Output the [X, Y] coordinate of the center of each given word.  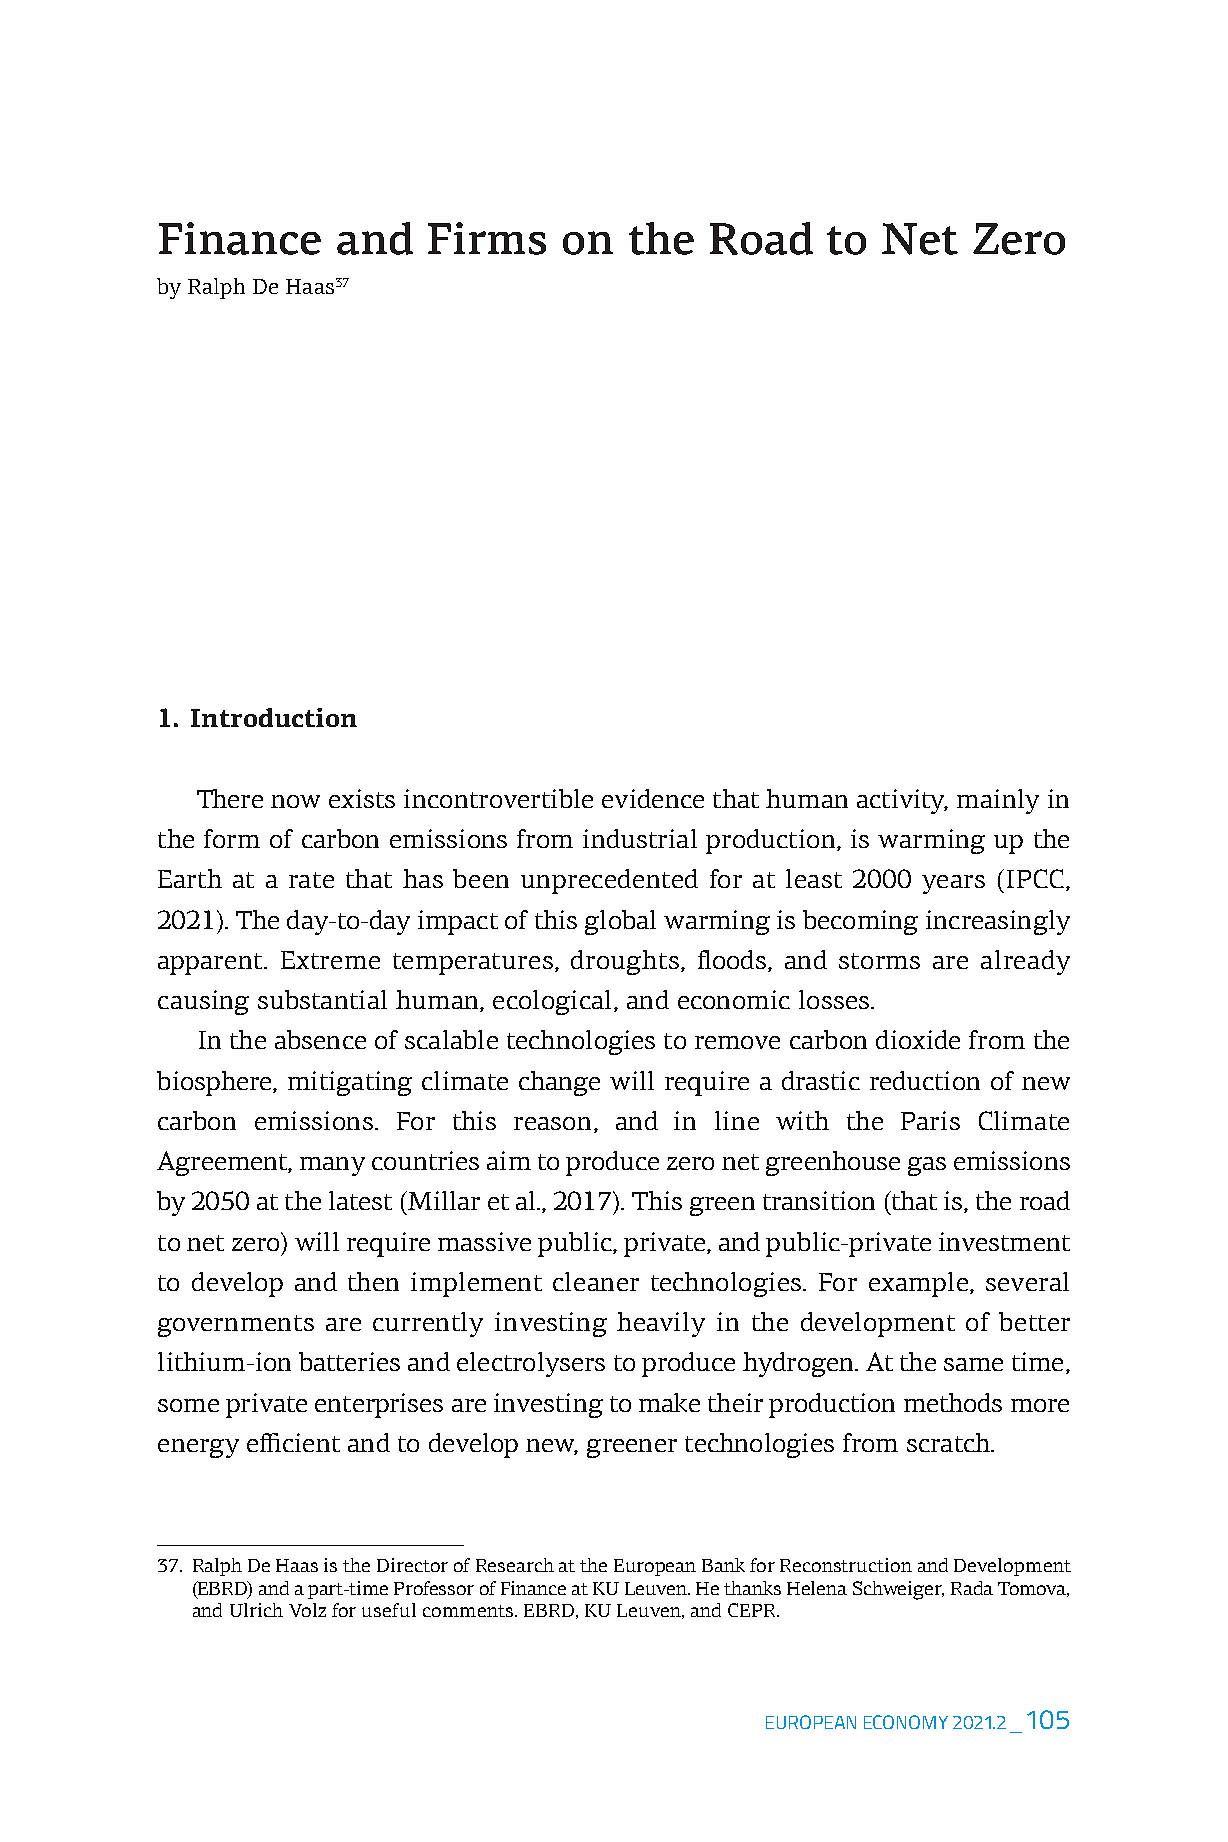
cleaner [596, 1281]
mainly [998, 801]
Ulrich [256, 1610]
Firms [487, 238]
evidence [653, 798]
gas [927, 1166]
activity [902, 801]
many [332, 1166]
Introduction [274, 717]
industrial [640, 838]
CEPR [753, 1610]
